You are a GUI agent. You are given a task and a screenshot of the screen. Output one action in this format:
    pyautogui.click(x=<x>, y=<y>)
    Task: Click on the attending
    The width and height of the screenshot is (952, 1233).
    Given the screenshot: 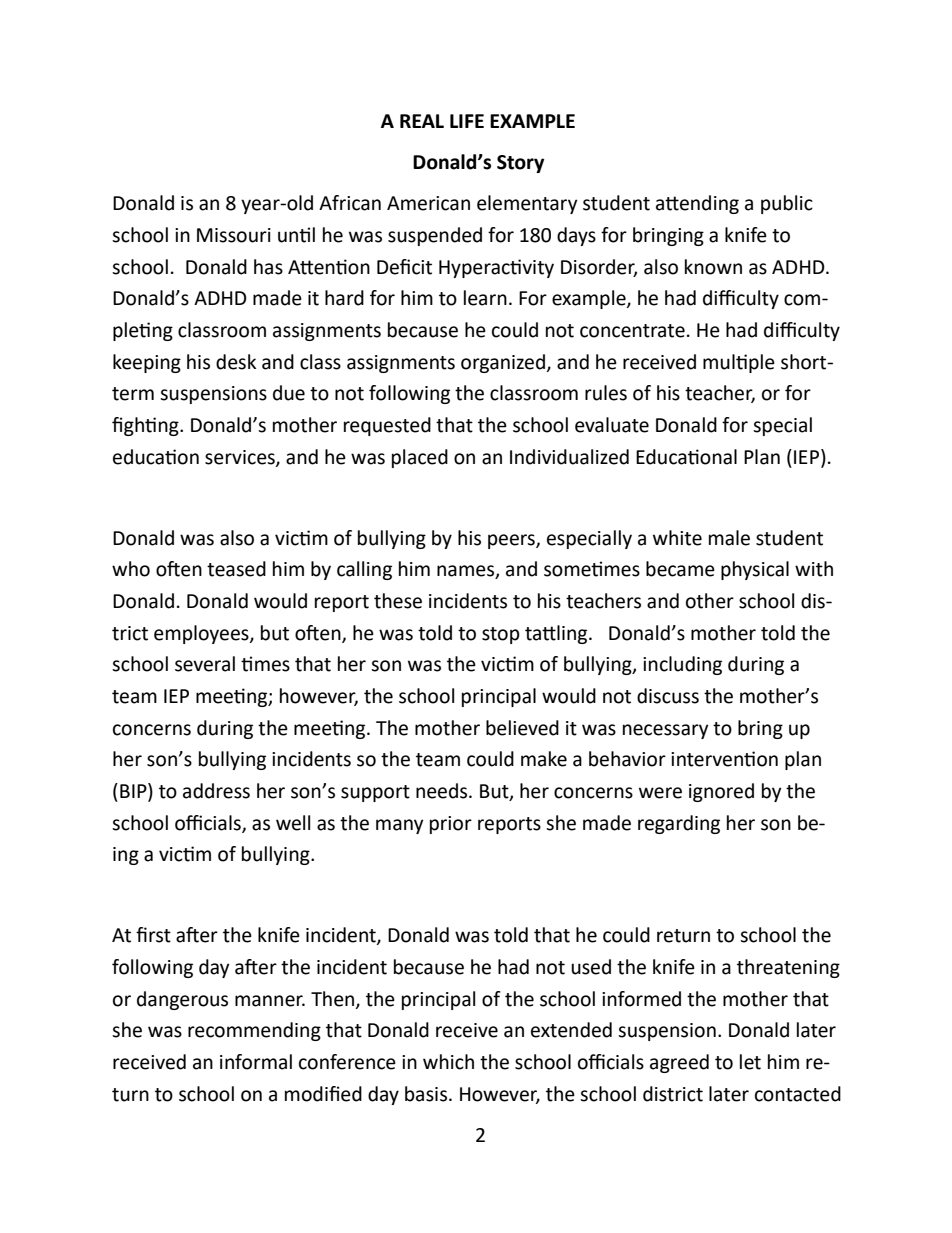 What is the action you would take?
    pyautogui.click(x=697, y=204)
